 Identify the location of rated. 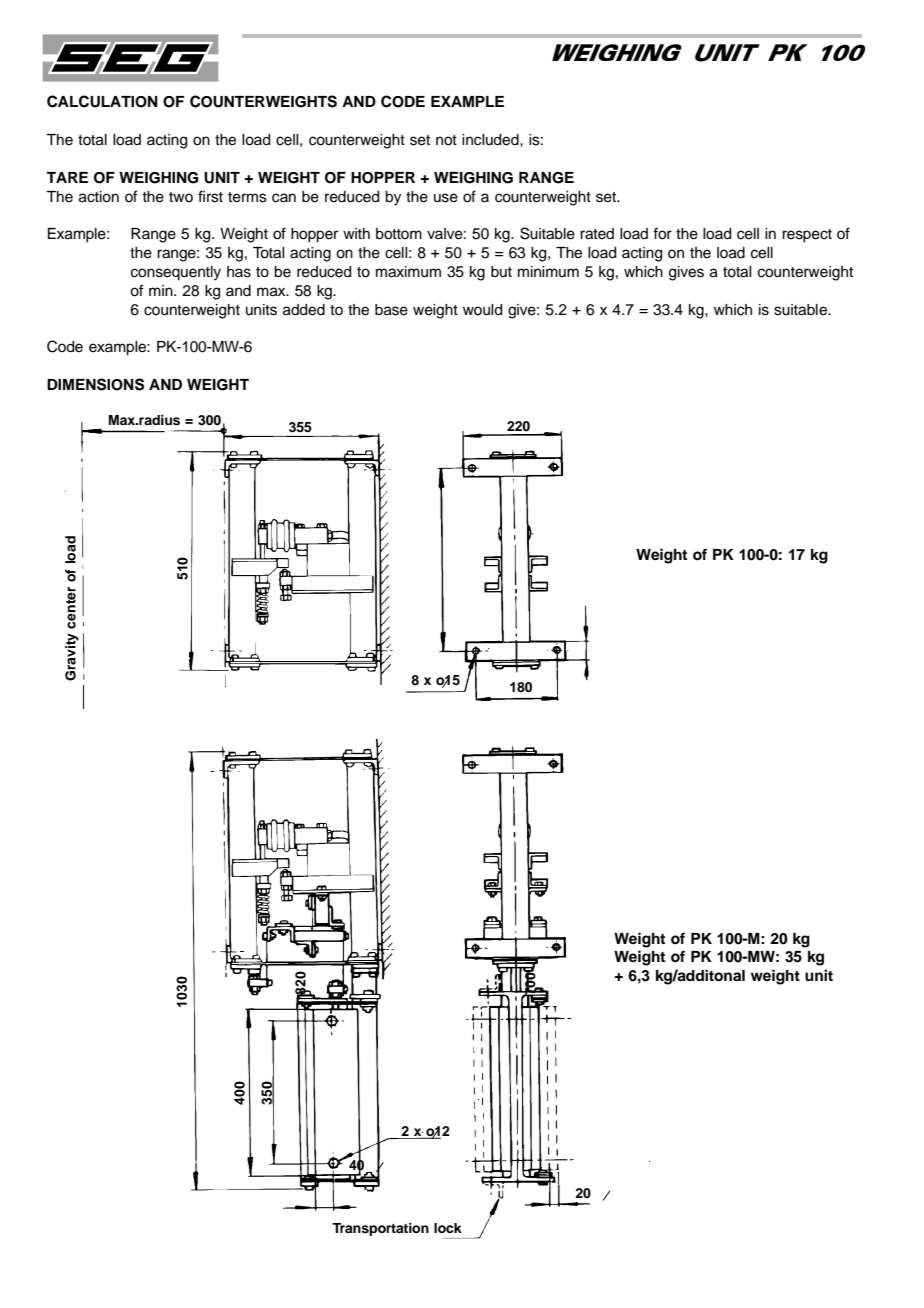
(597, 234).
